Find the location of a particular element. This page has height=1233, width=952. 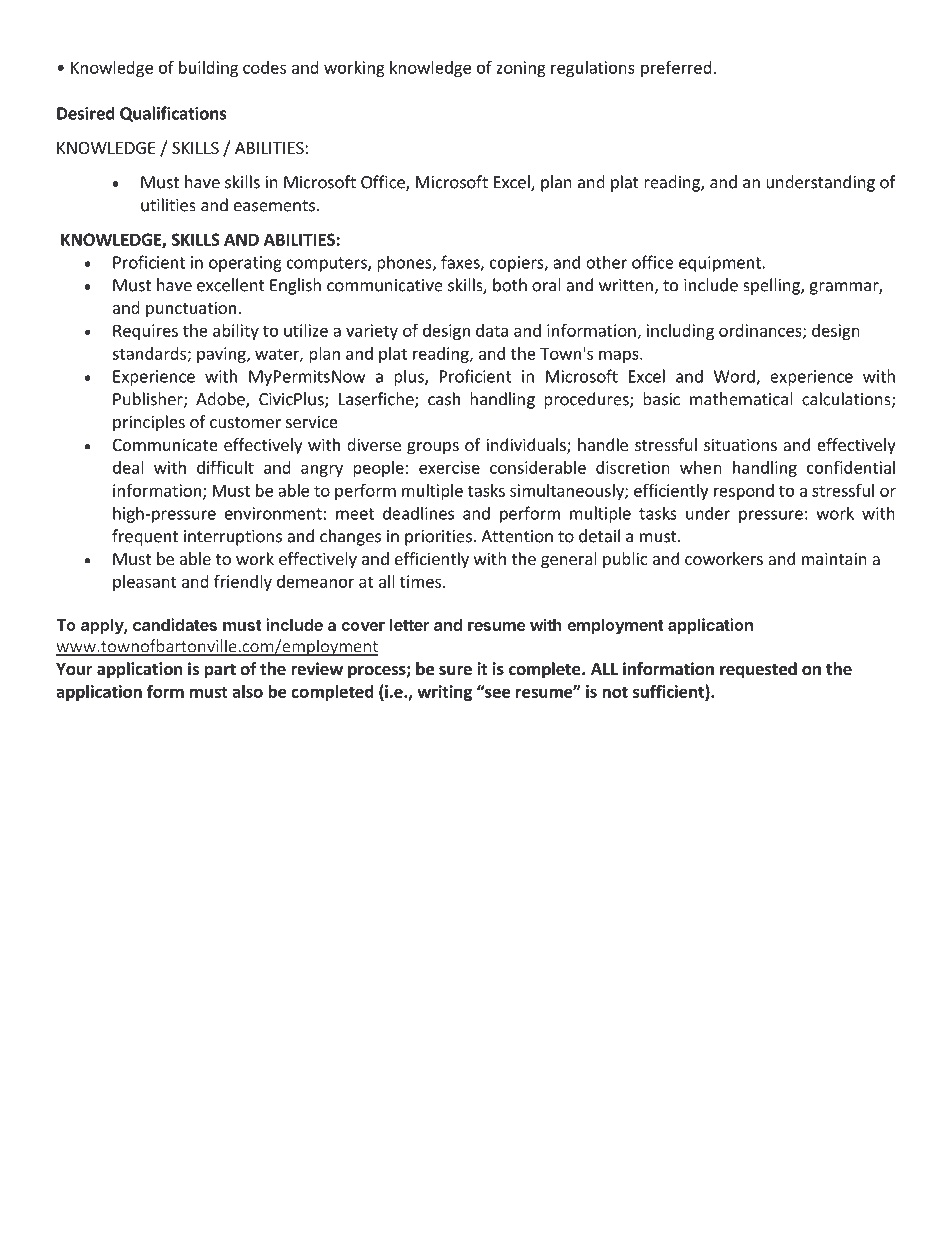

equipment is located at coordinates (720, 264).
